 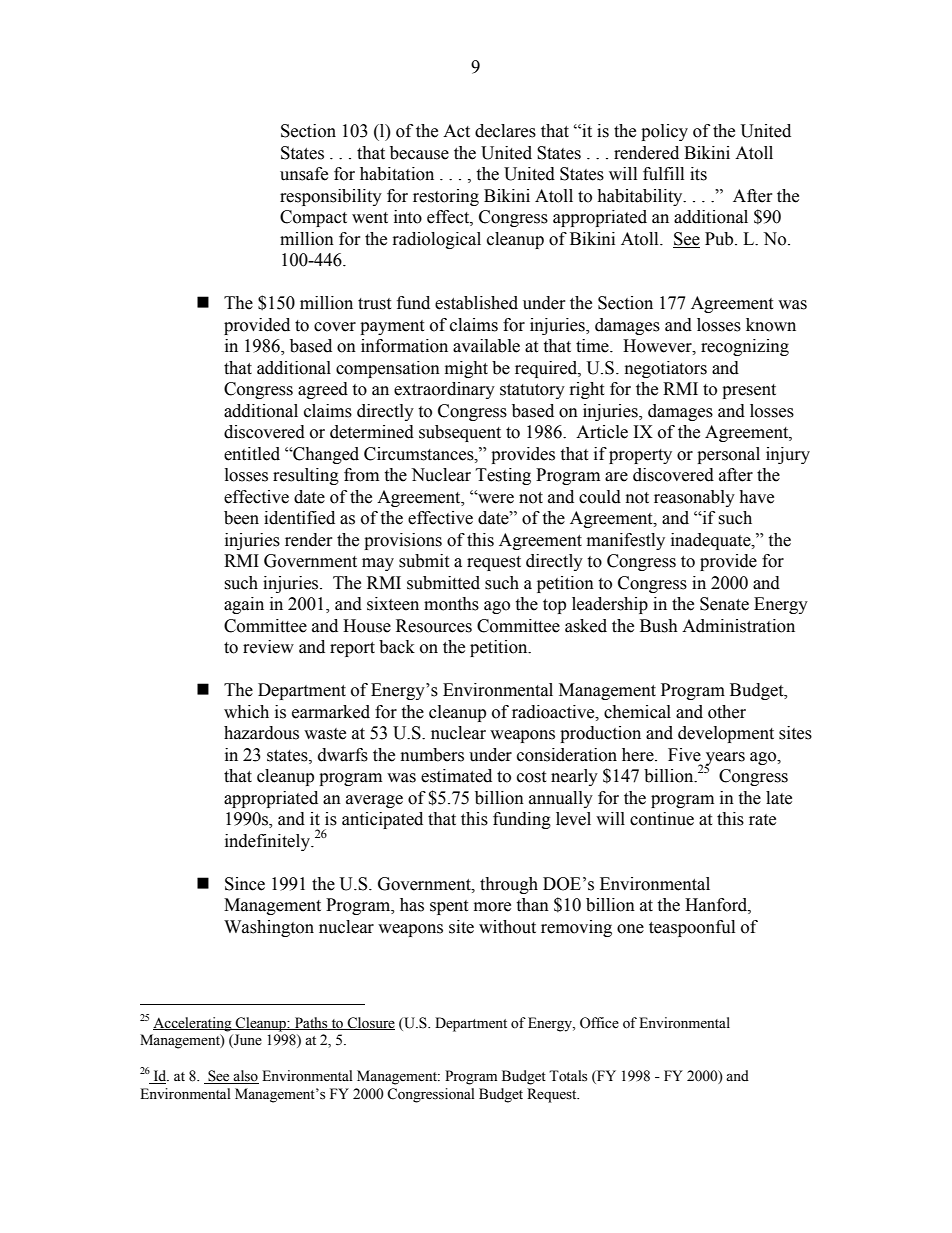 I want to click on present, so click(x=749, y=391).
